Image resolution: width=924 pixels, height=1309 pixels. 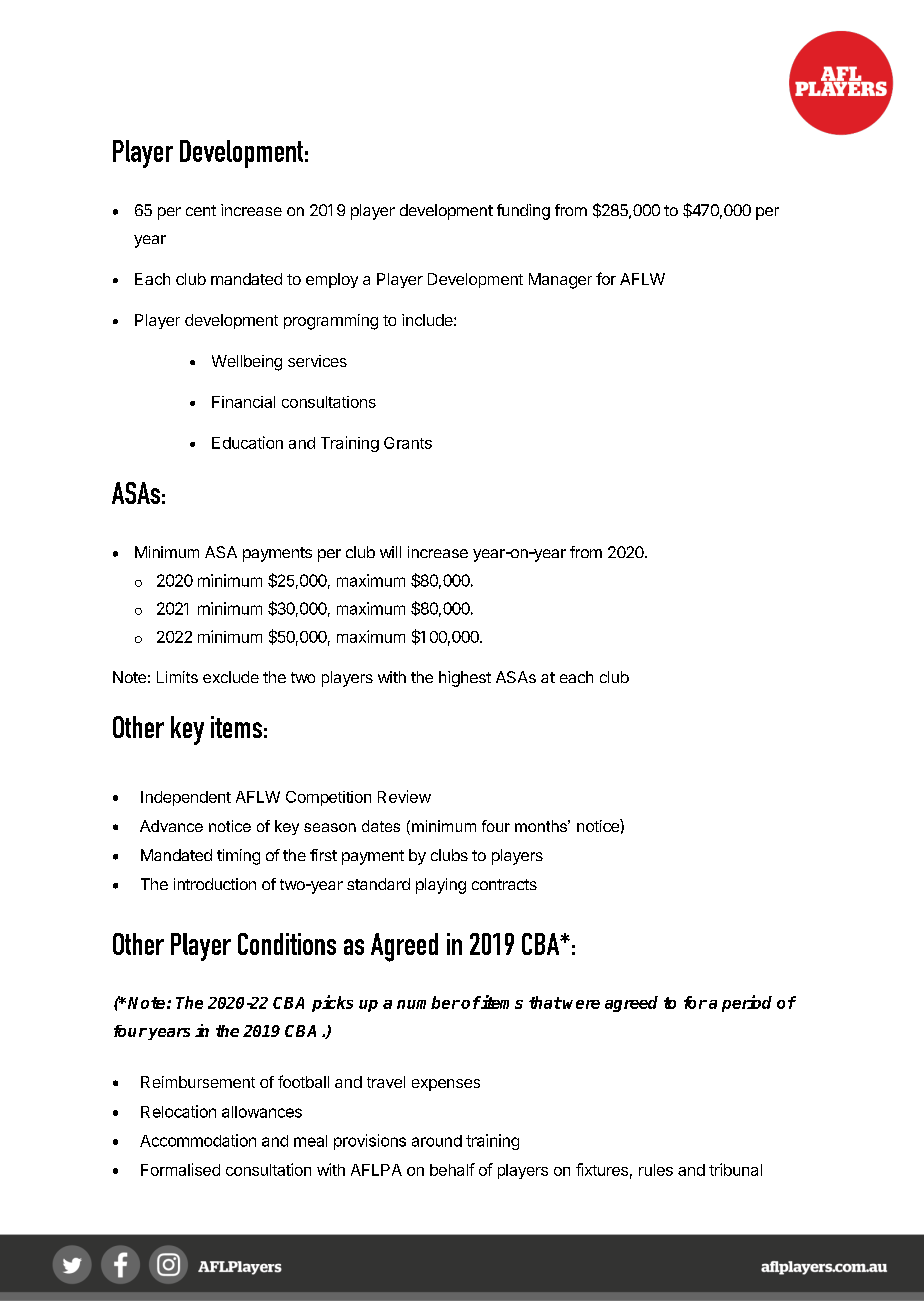 What do you see at coordinates (390, 552) in the screenshot?
I see `will` at bounding box center [390, 552].
